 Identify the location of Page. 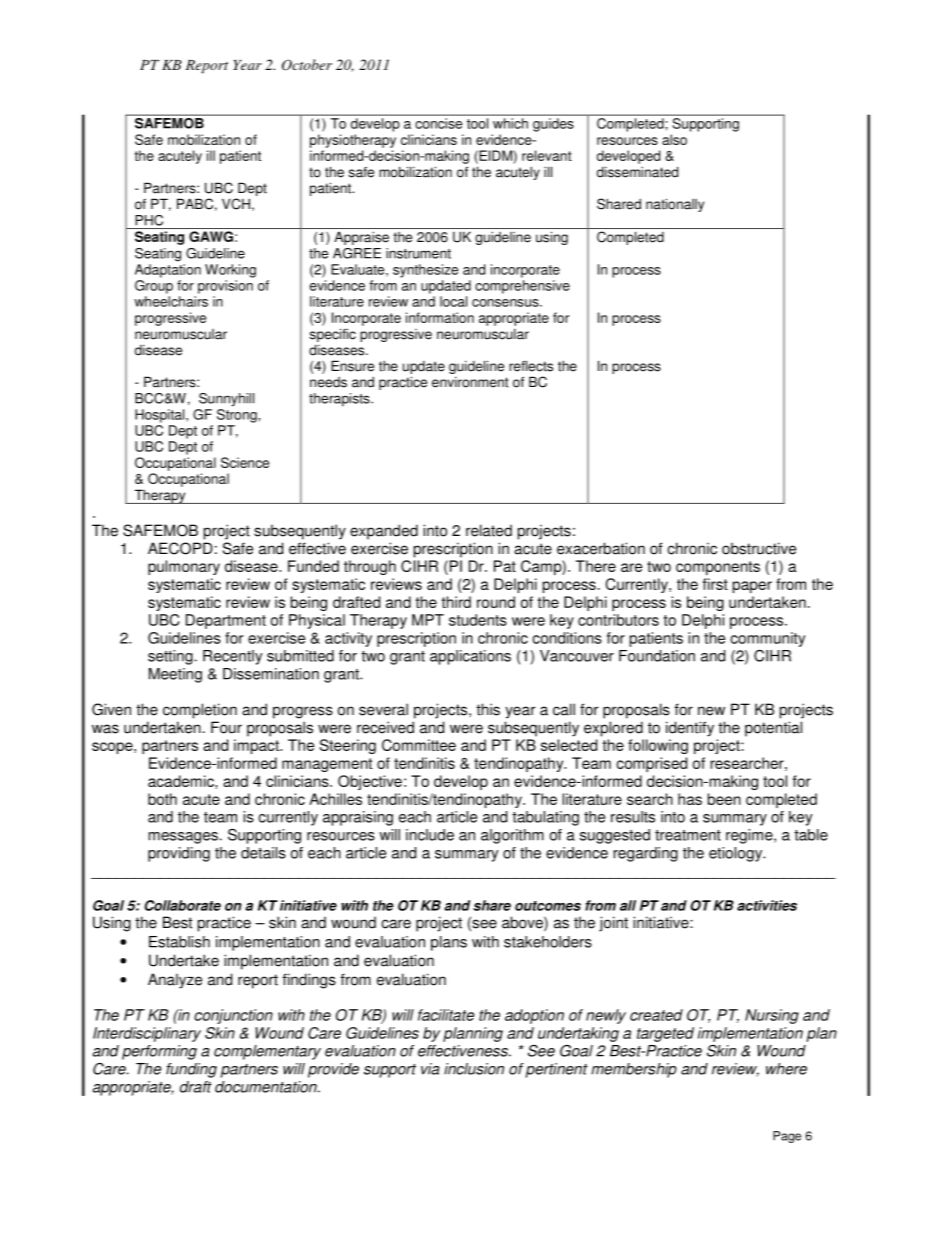
(787, 1137).
